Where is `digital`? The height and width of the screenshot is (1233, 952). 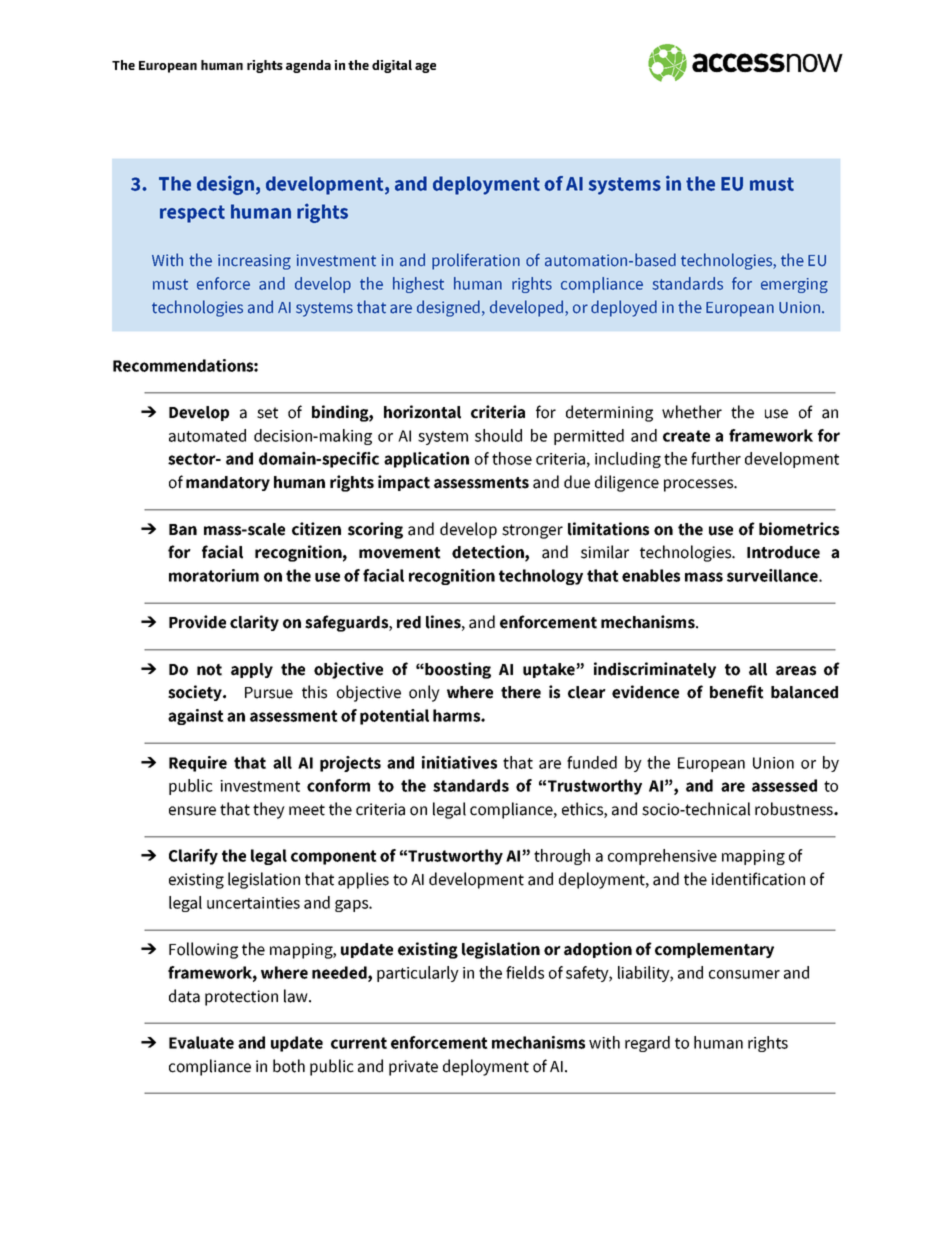 digital is located at coordinates (392, 66).
